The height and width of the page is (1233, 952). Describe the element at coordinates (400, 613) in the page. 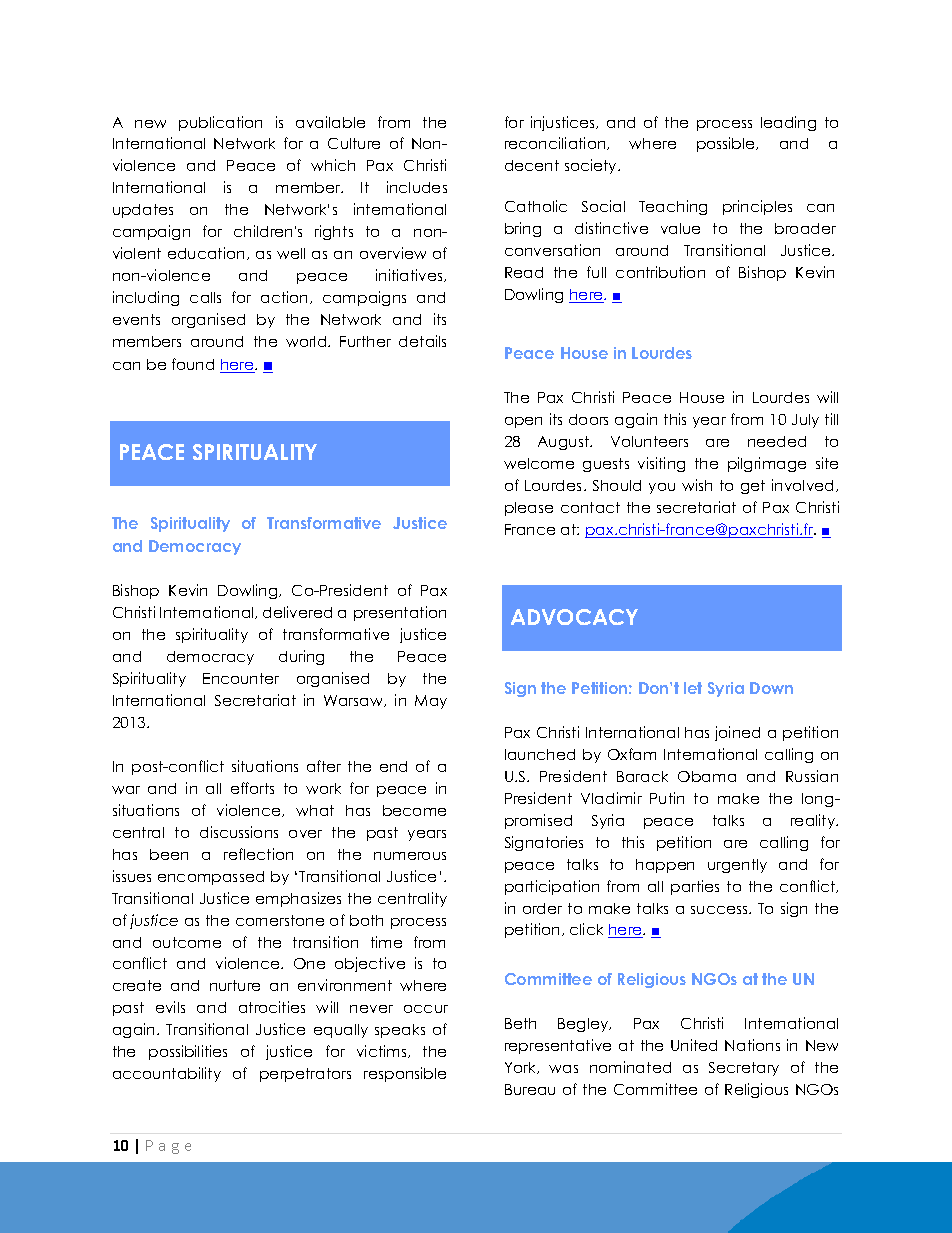

I see `presentation` at that location.
